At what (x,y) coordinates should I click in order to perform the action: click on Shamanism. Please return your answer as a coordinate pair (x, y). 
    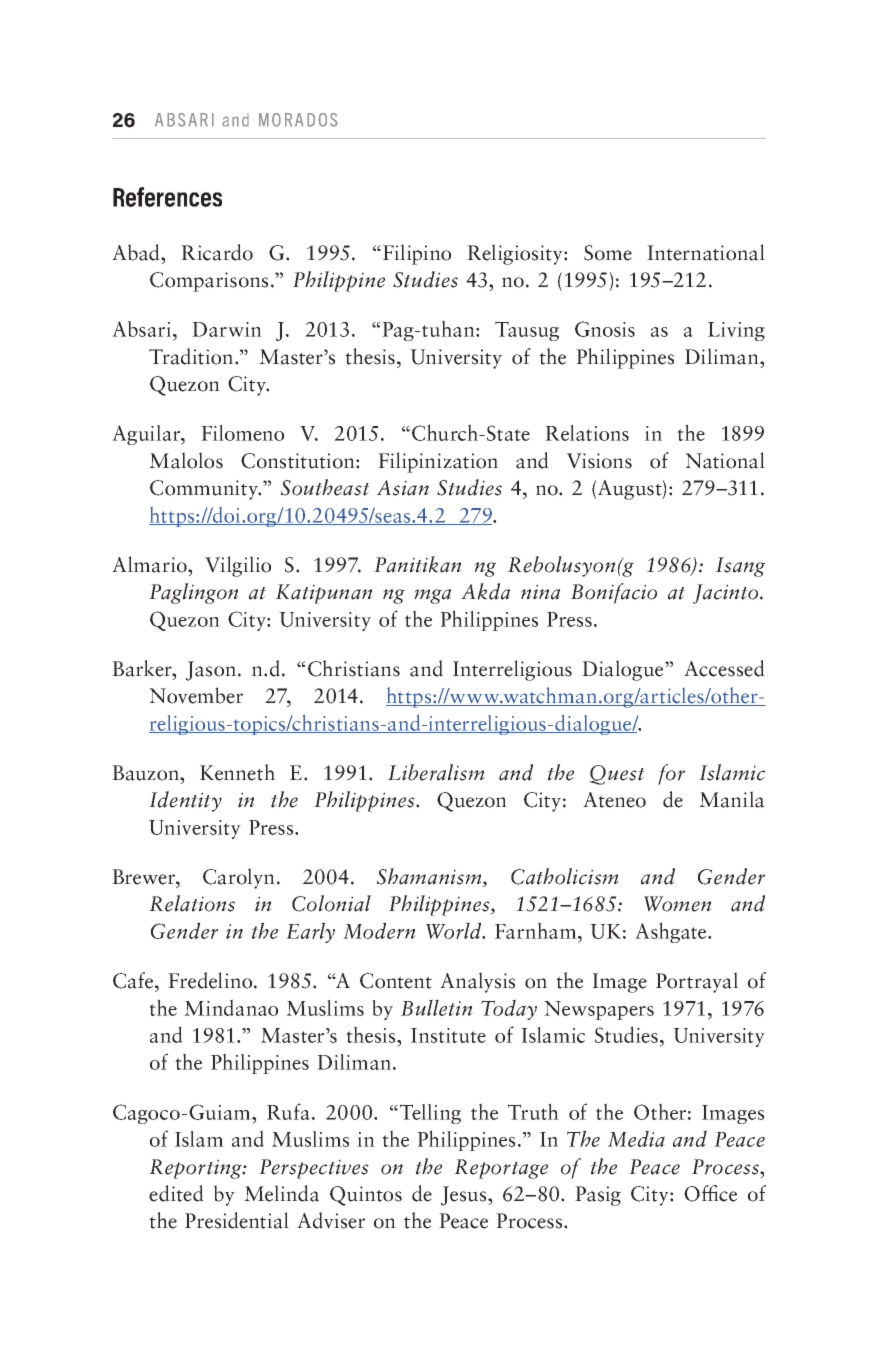
    Looking at the image, I should click on (430, 877).
